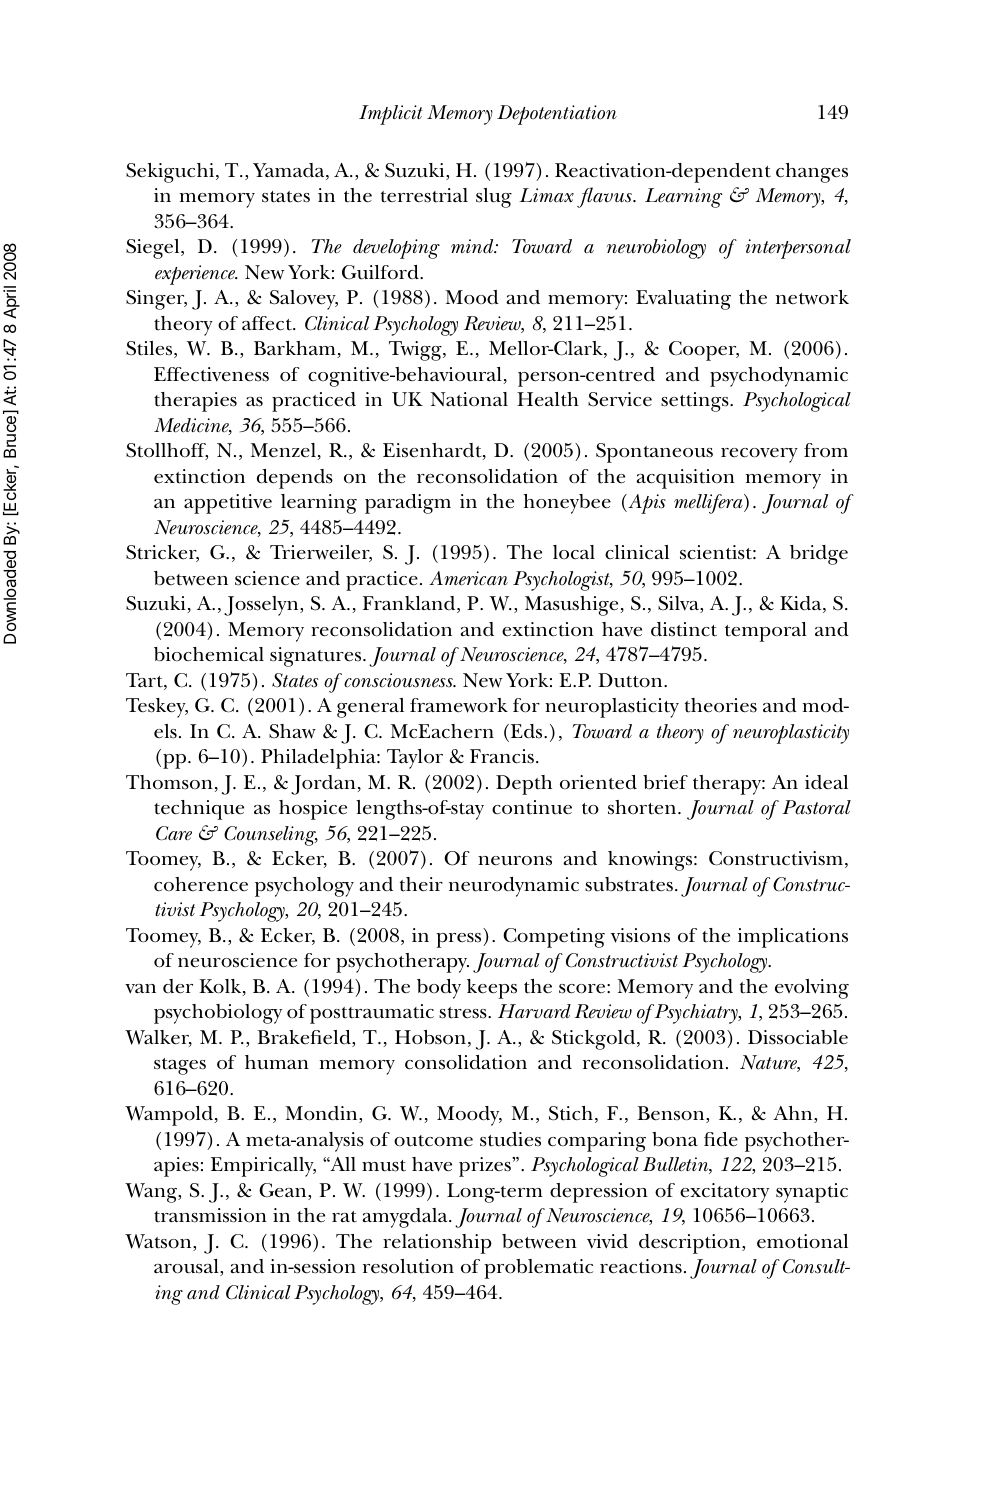  Describe the element at coordinates (295, 479) in the screenshot. I see `depends` at that location.
